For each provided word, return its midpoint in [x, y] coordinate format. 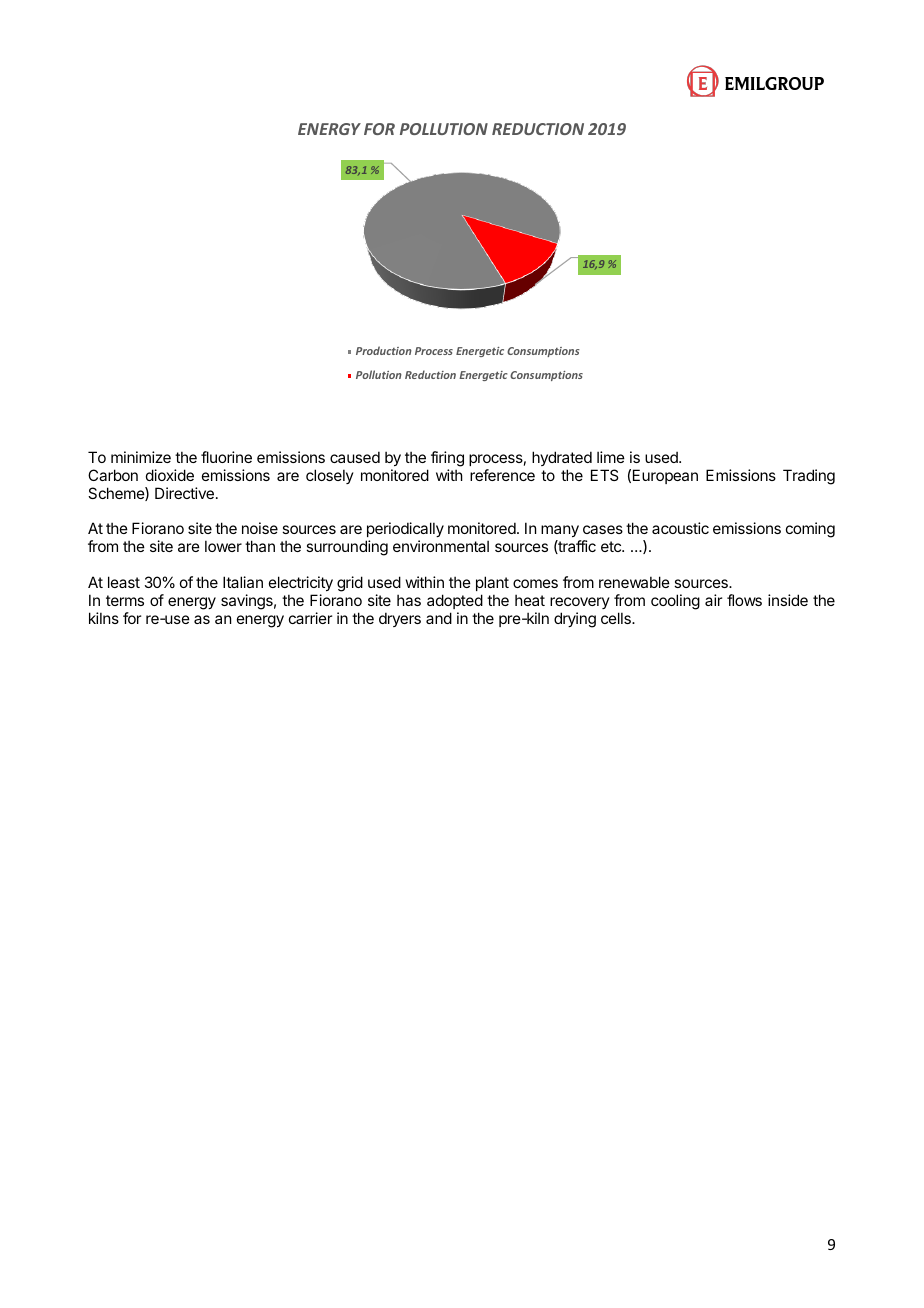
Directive [184, 493]
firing [447, 459]
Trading [809, 477]
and [439, 618]
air [713, 600]
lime [611, 457]
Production [384, 350]
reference [502, 475]
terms [125, 600]
